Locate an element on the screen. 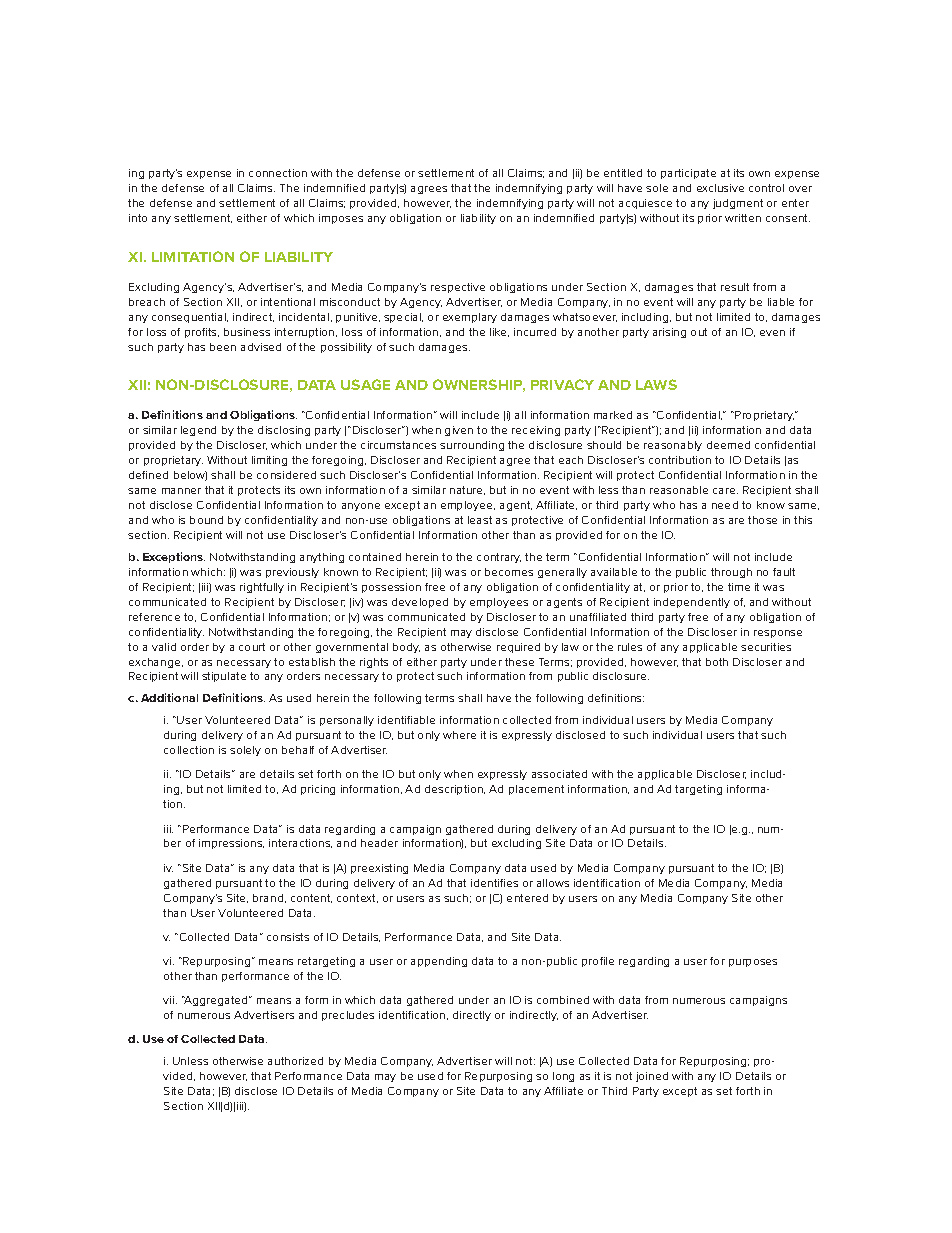 The image size is (952, 1233). Aggregated is located at coordinates (216, 1001).
